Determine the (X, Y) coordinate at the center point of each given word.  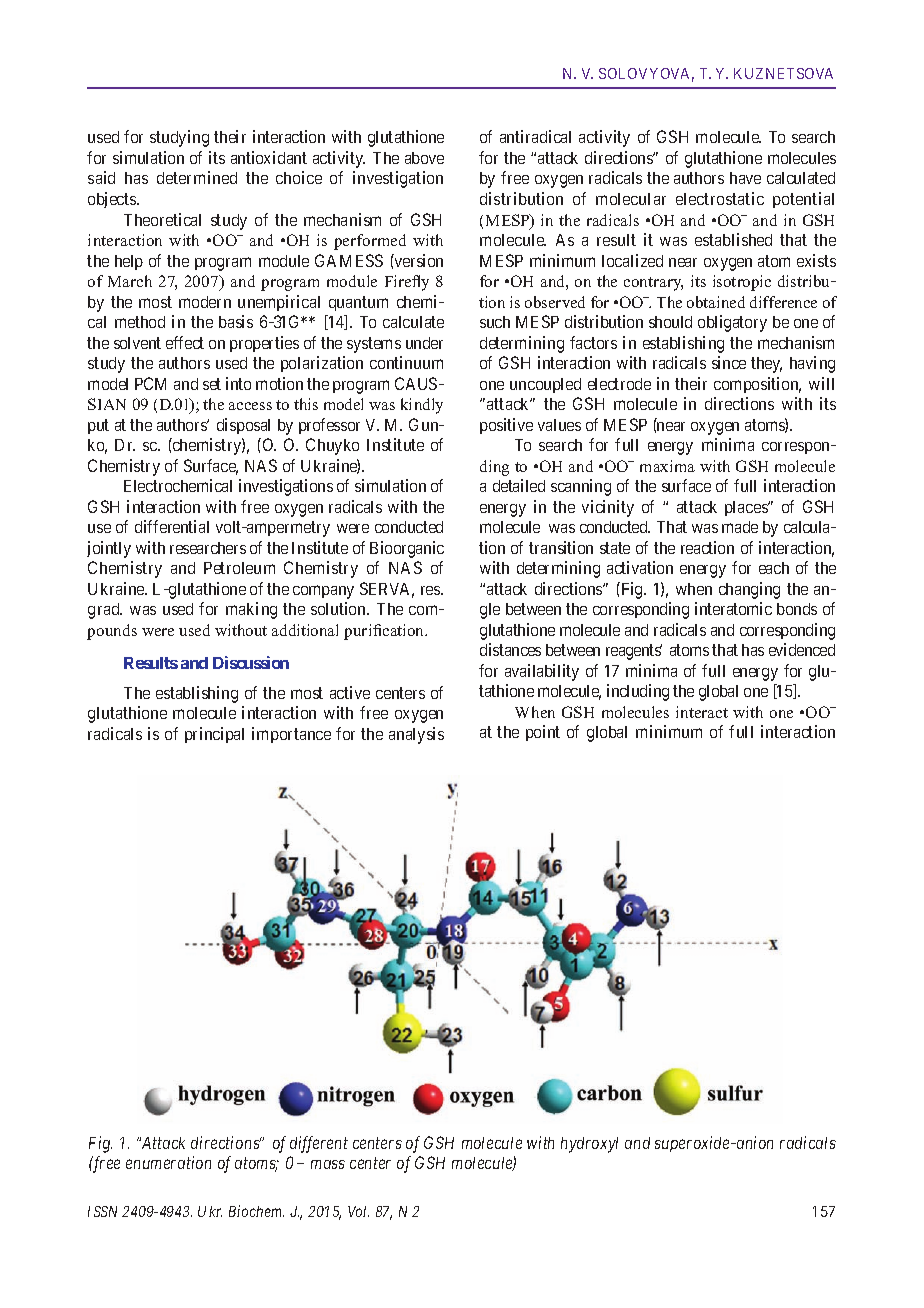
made (740, 527)
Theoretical (162, 219)
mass (328, 1164)
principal (214, 735)
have (745, 178)
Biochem (256, 1211)
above (424, 158)
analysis (416, 735)
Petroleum (239, 568)
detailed (519, 485)
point (543, 733)
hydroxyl (589, 1145)
